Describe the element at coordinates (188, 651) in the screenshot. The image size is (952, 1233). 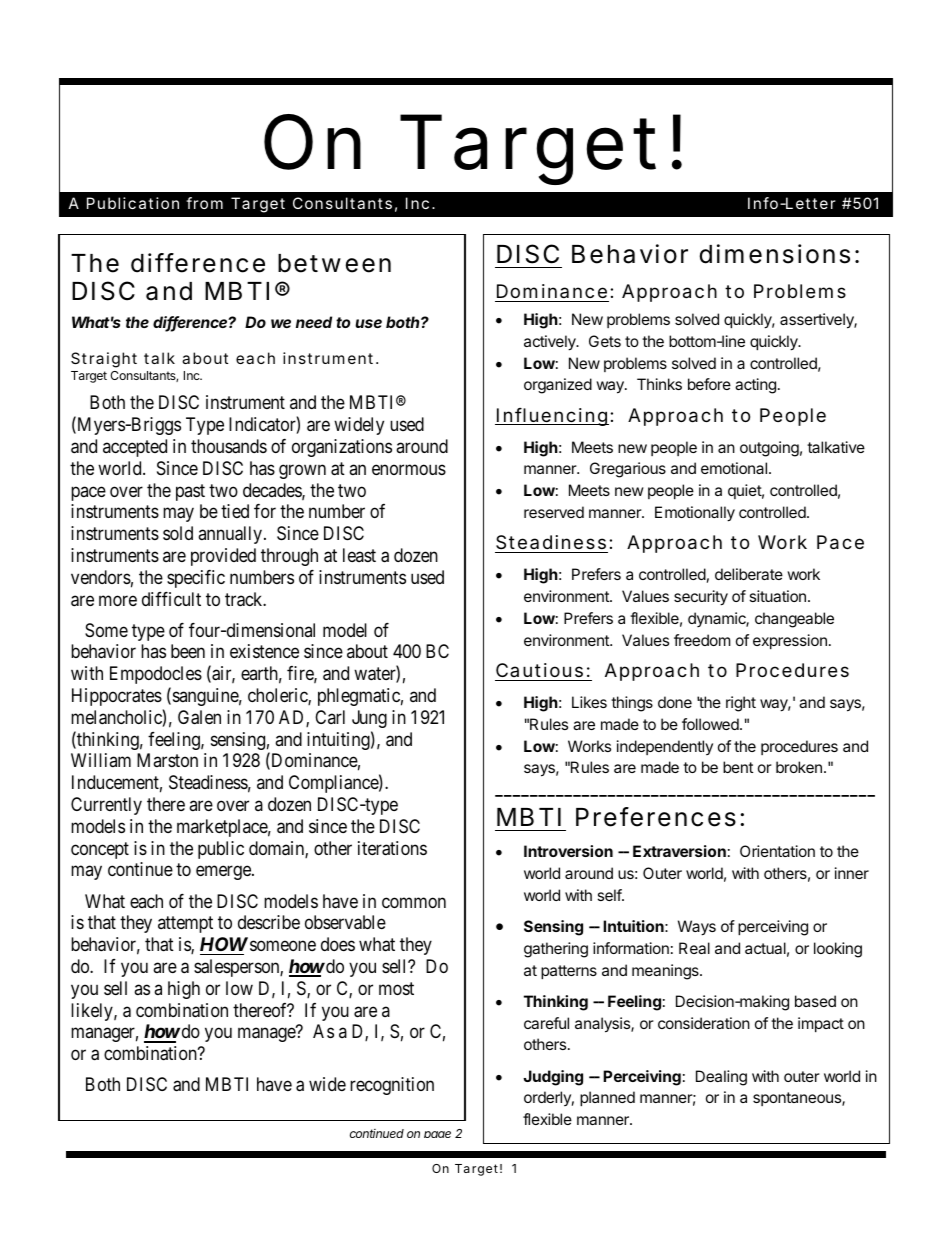
I see `been` at that location.
